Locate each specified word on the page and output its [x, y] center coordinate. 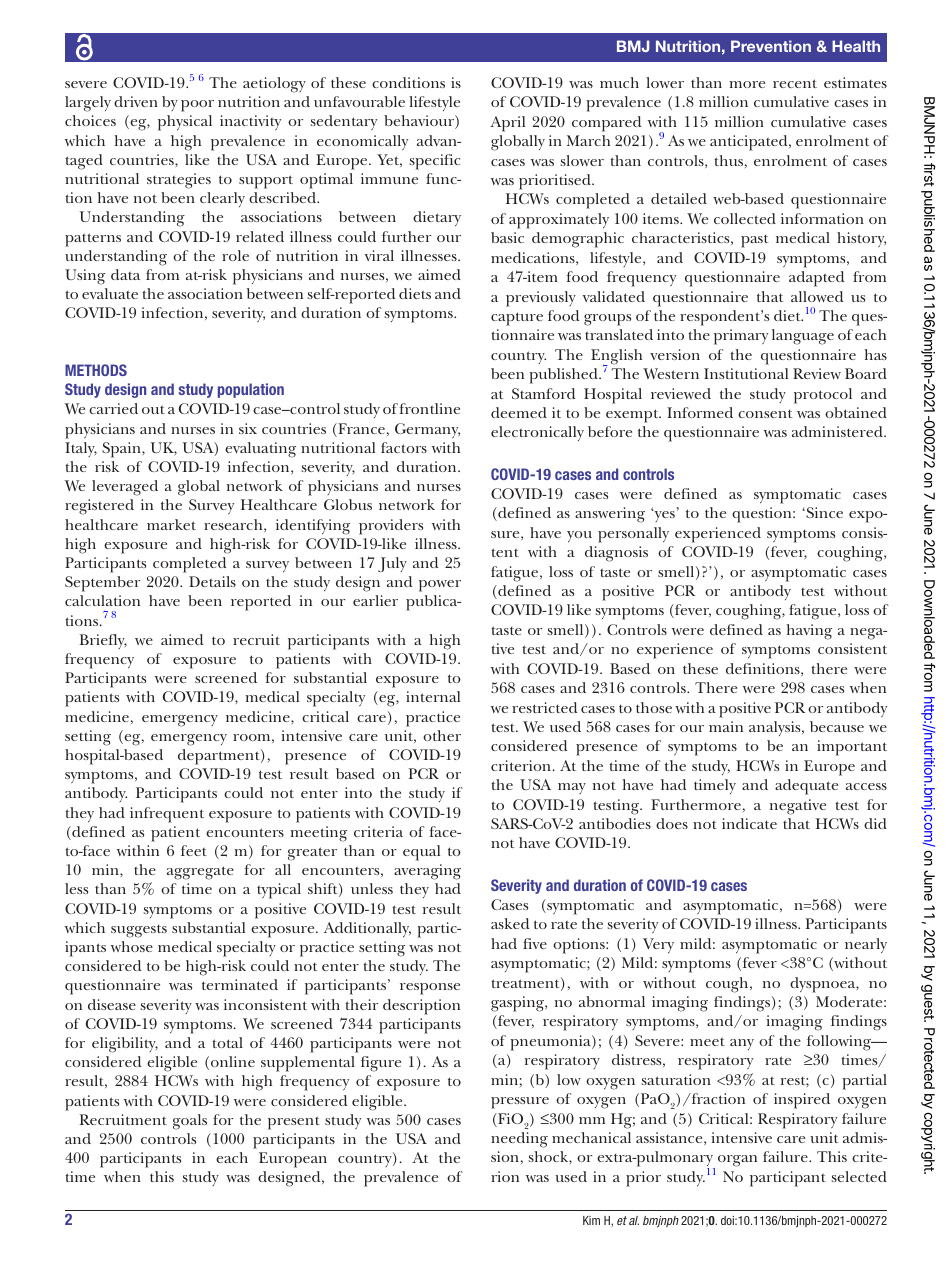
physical [185, 123]
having [809, 632]
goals [190, 1122]
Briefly [103, 641]
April [507, 124]
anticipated [750, 143]
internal [433, 696]
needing [519, 1140]
